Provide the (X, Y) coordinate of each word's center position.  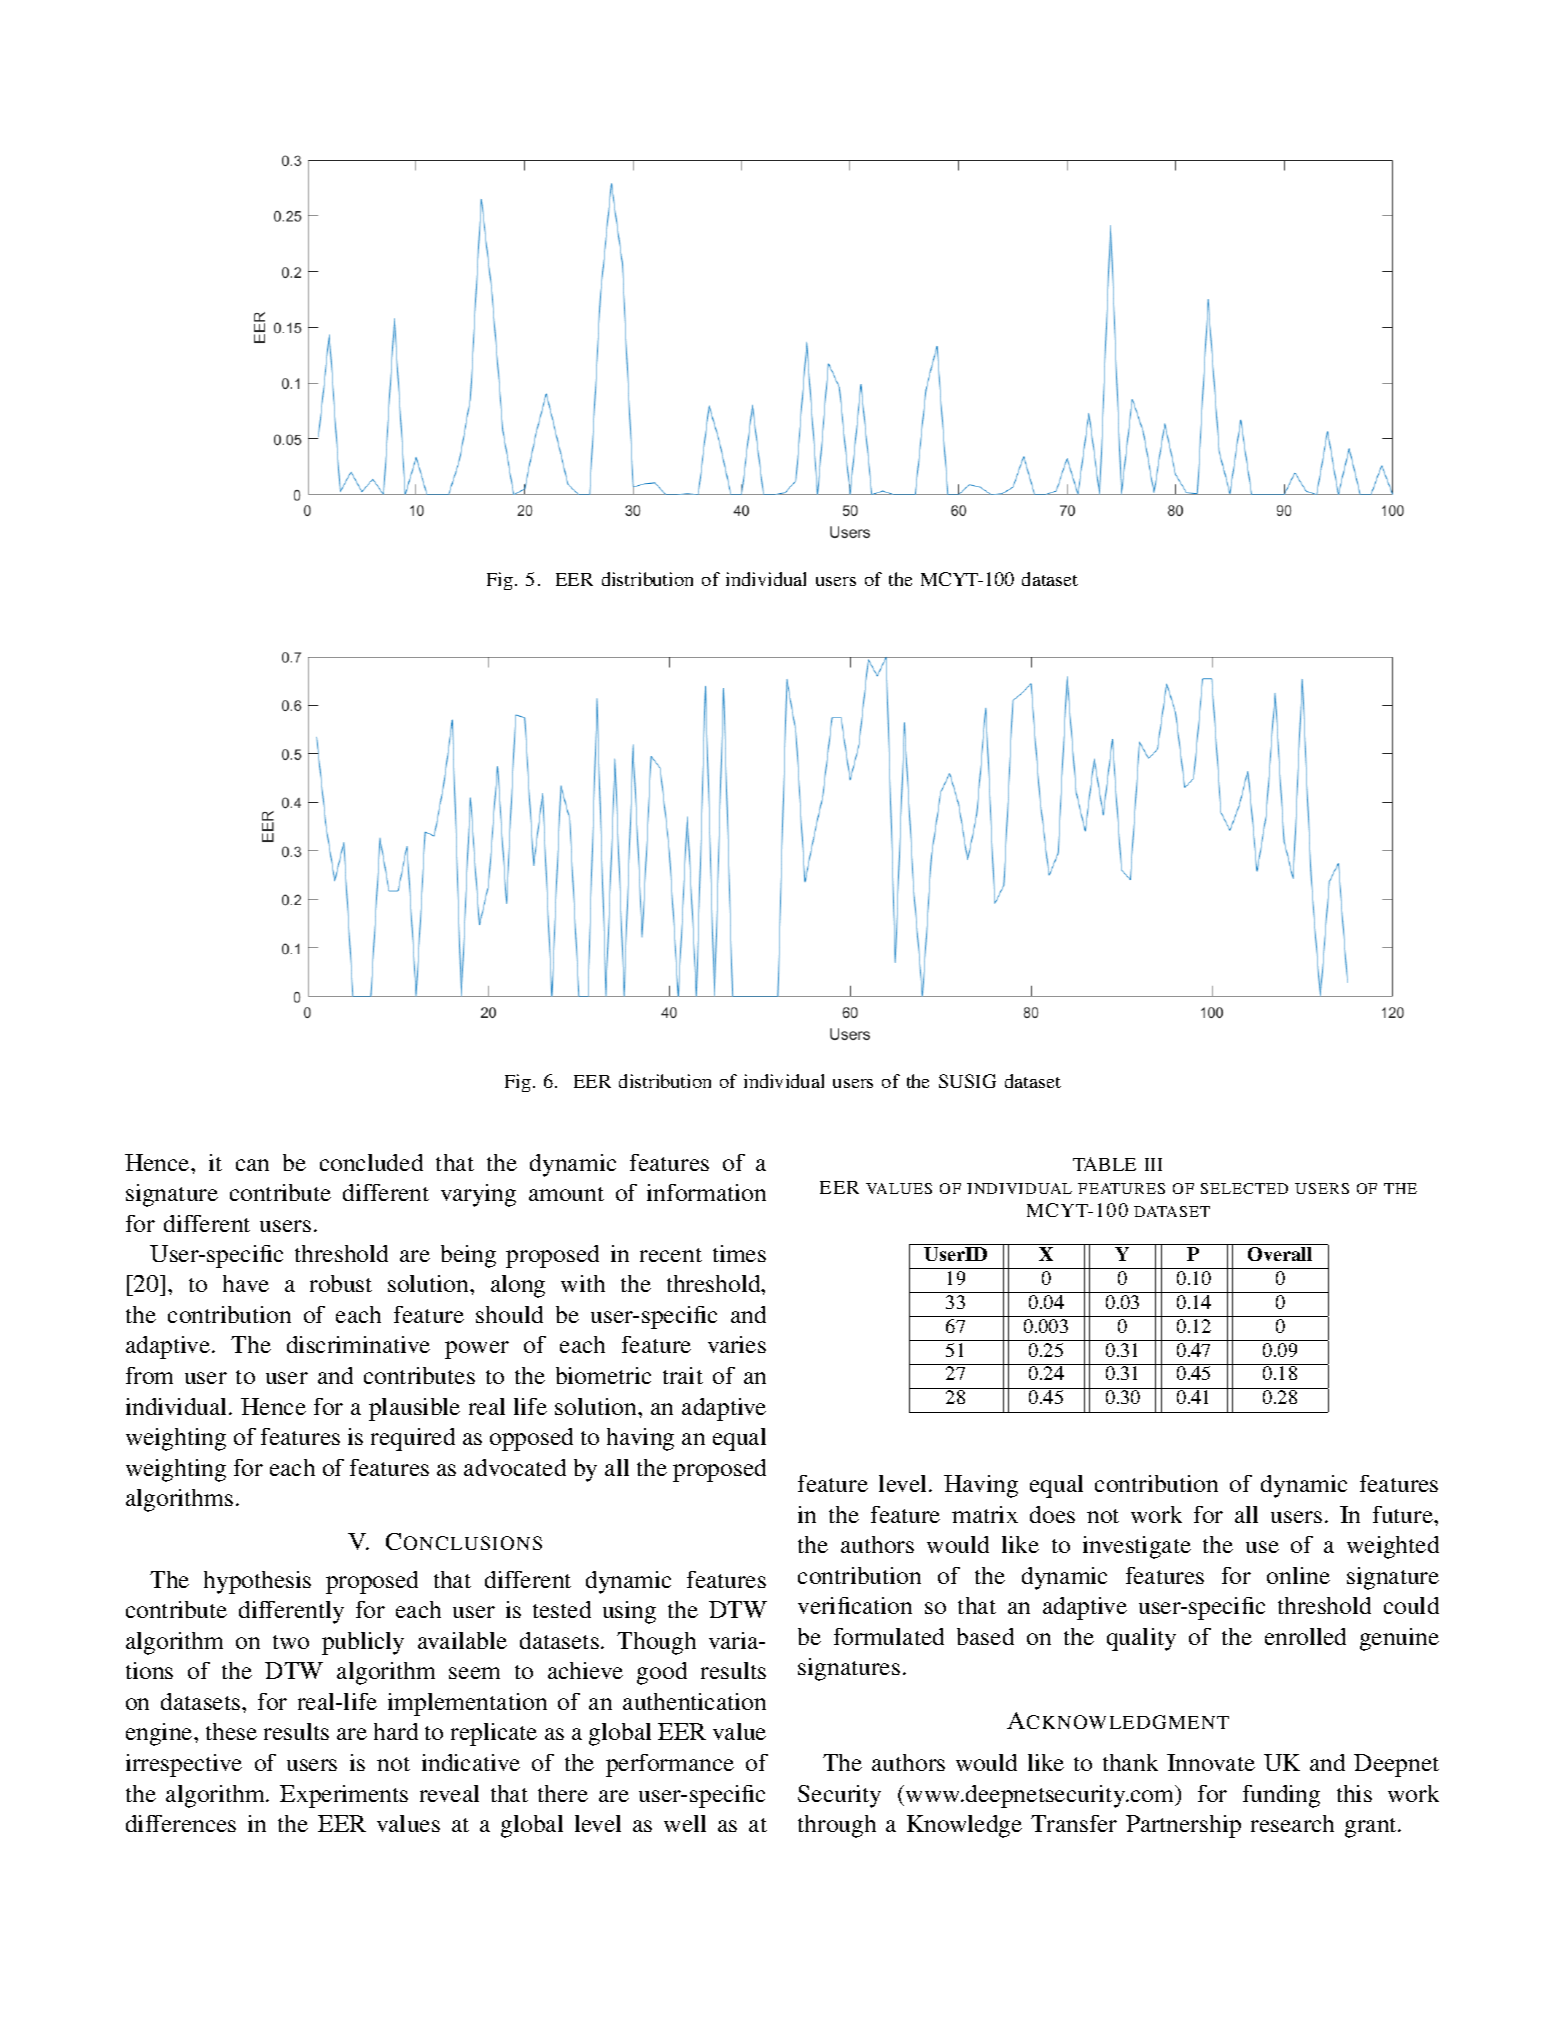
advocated (515, 1467)
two (291, 1642)
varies (737, 1344)
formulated (889, 1636)
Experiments (344, 1796)
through (837, 1826)
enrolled (1305, 1636)
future (1404, 1514)
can (252, 1165)
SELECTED (1244, 1188)
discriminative (358, 1344)
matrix (985, 1514)
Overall (1280, 1254)
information (706, 1192)
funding (1281, 1796)
